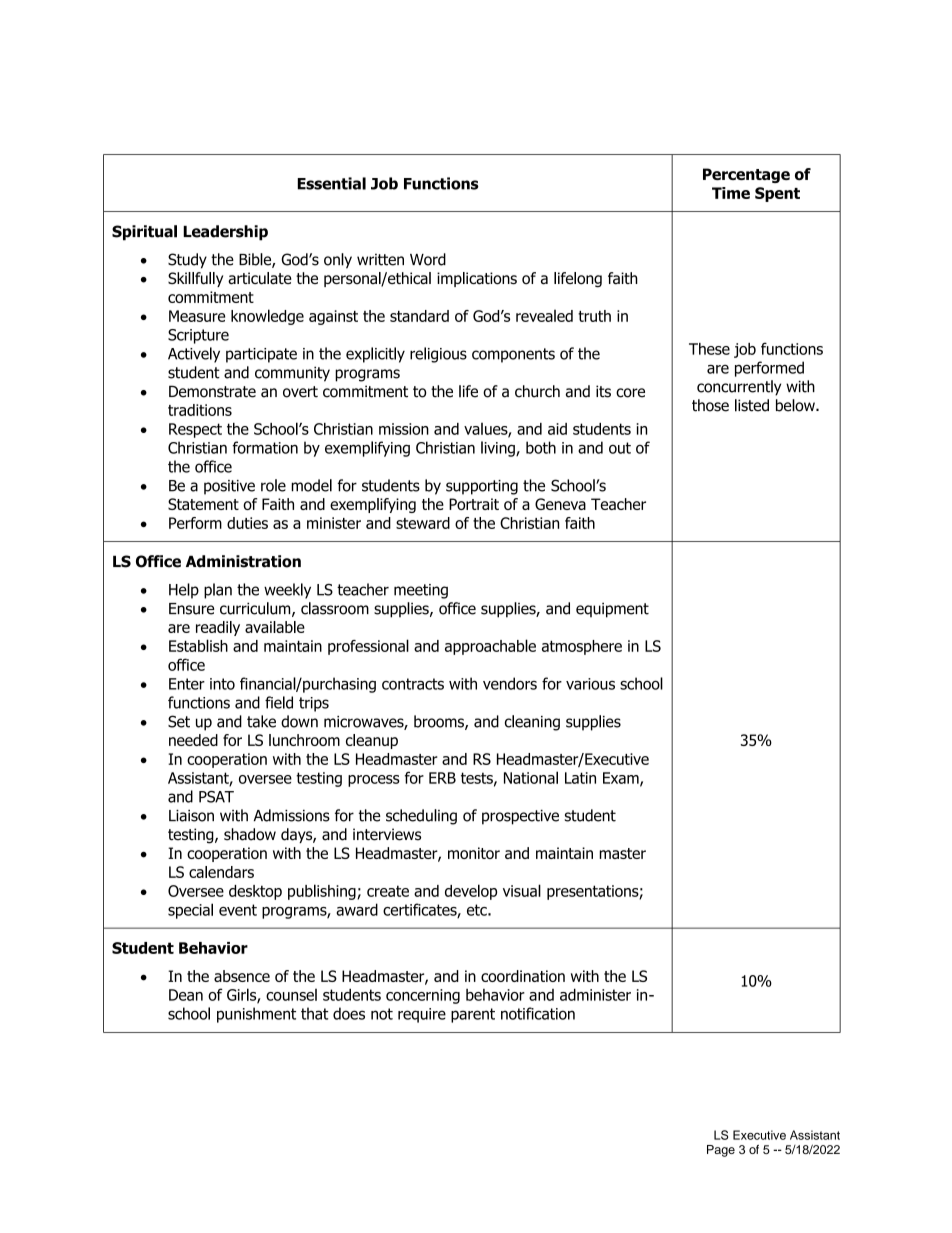  I want to click on that, so click(314, 1013).
